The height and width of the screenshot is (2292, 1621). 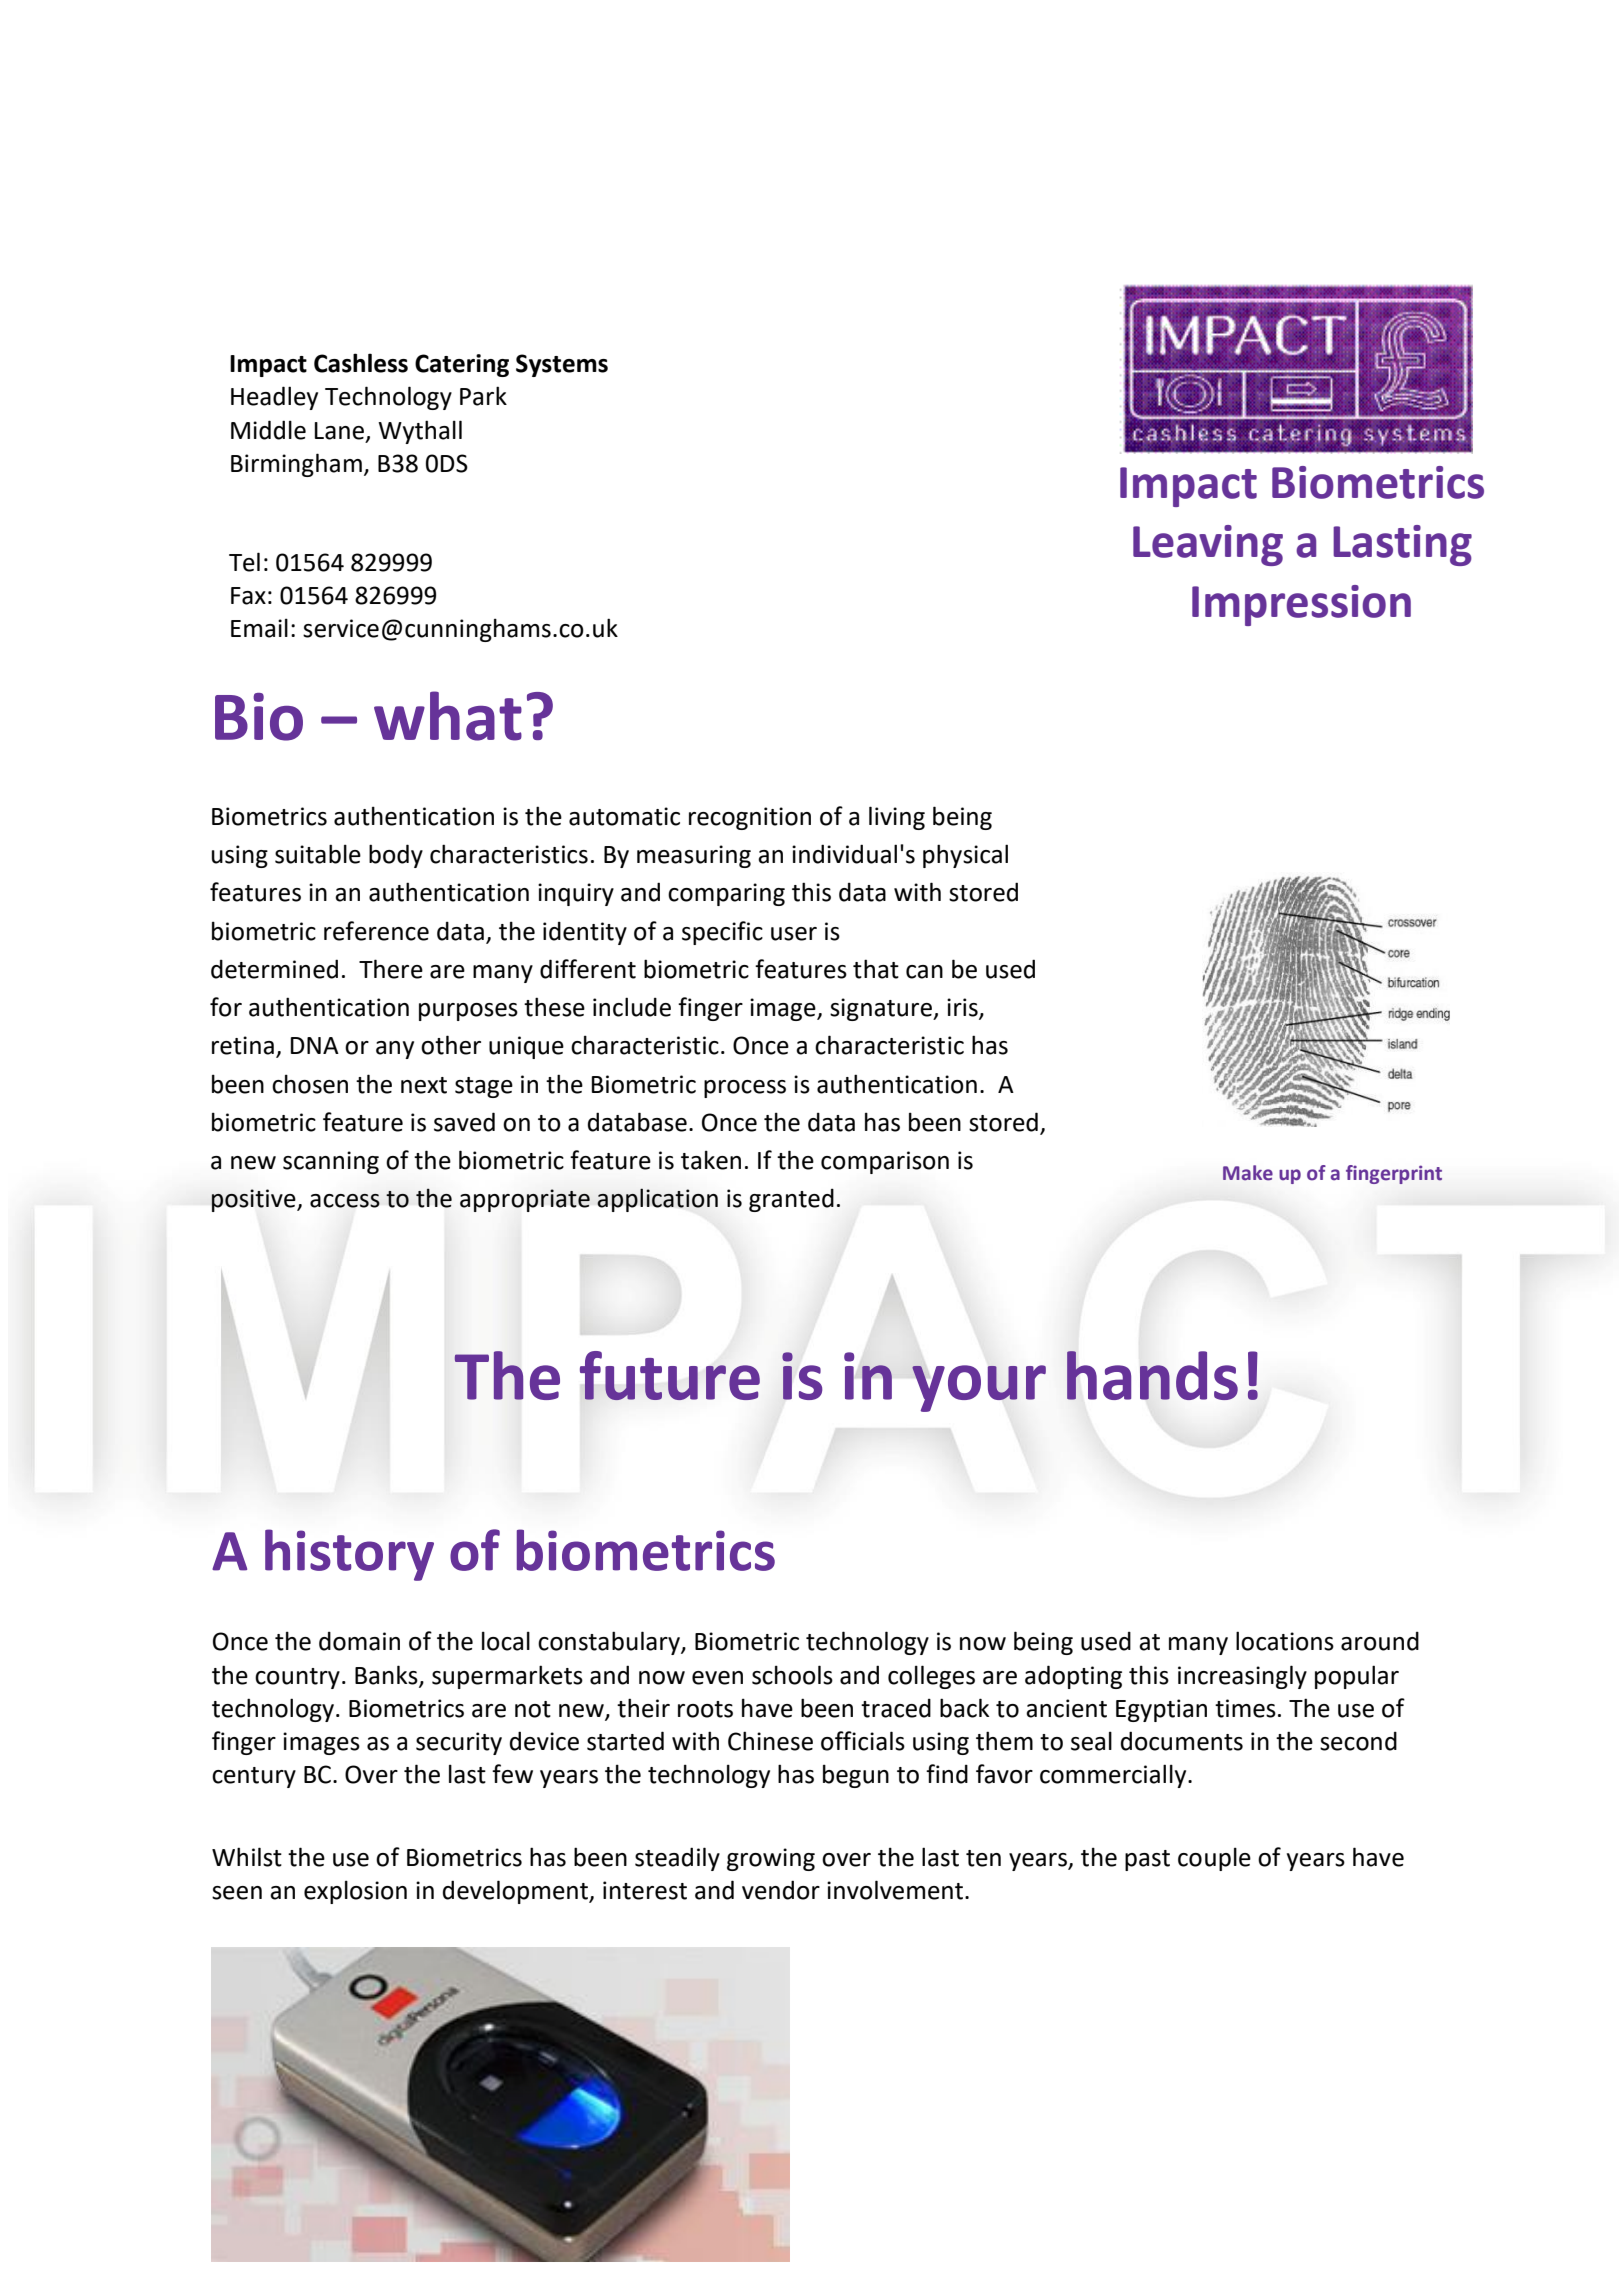 I want to click on Leaving, so click(x=1208, y=545).
